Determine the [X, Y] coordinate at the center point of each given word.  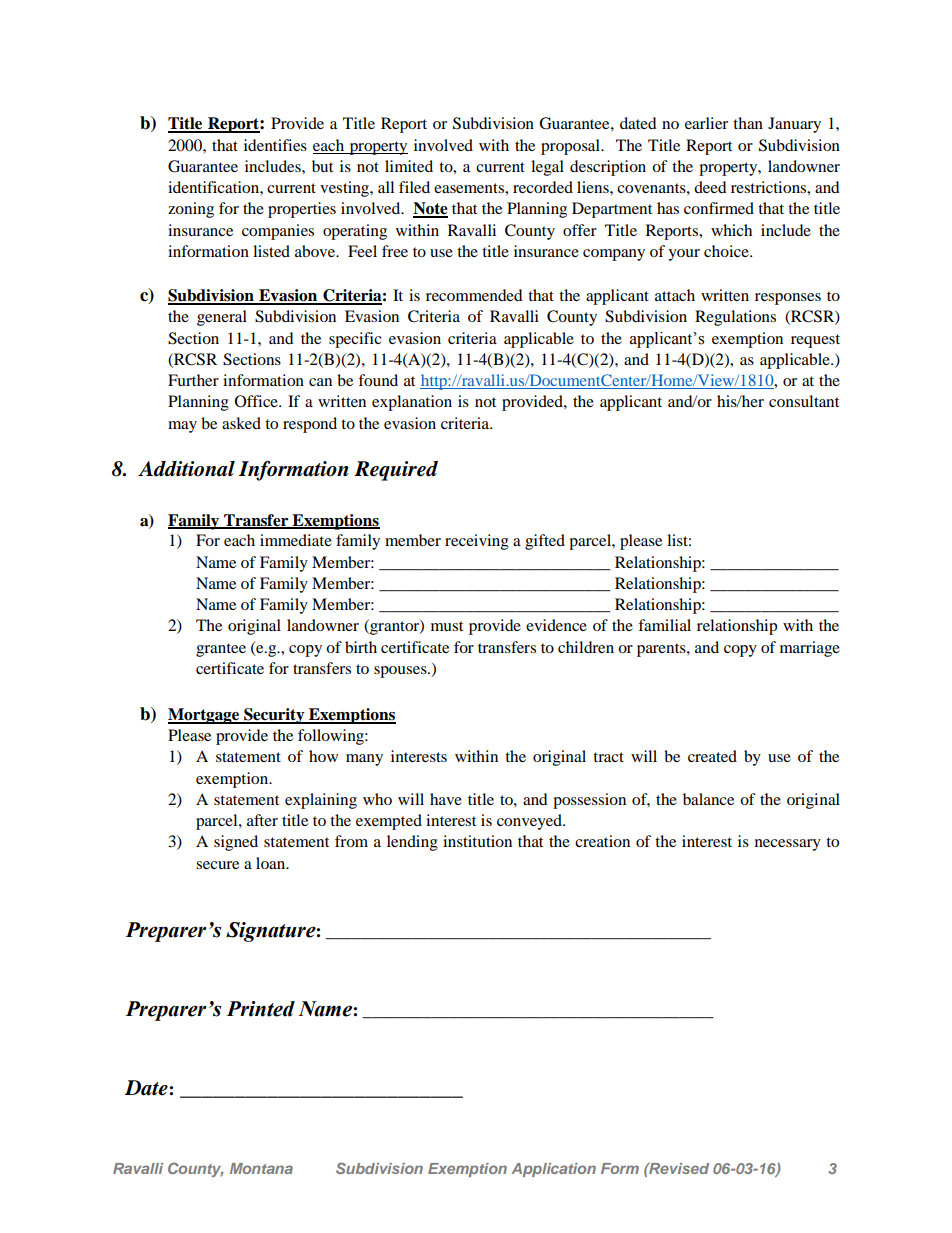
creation [602, 841]
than [748, 123]
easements [470, 188]
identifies [275, 145]
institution [477, 841]
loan [272, 863]
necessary [788, 845]
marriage [810, 649]
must [447, 626]
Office [257, 401]
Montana [261, 1168]
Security [274, 716]
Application [553, 1170]
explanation [412, 403]
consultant [804, 401]
